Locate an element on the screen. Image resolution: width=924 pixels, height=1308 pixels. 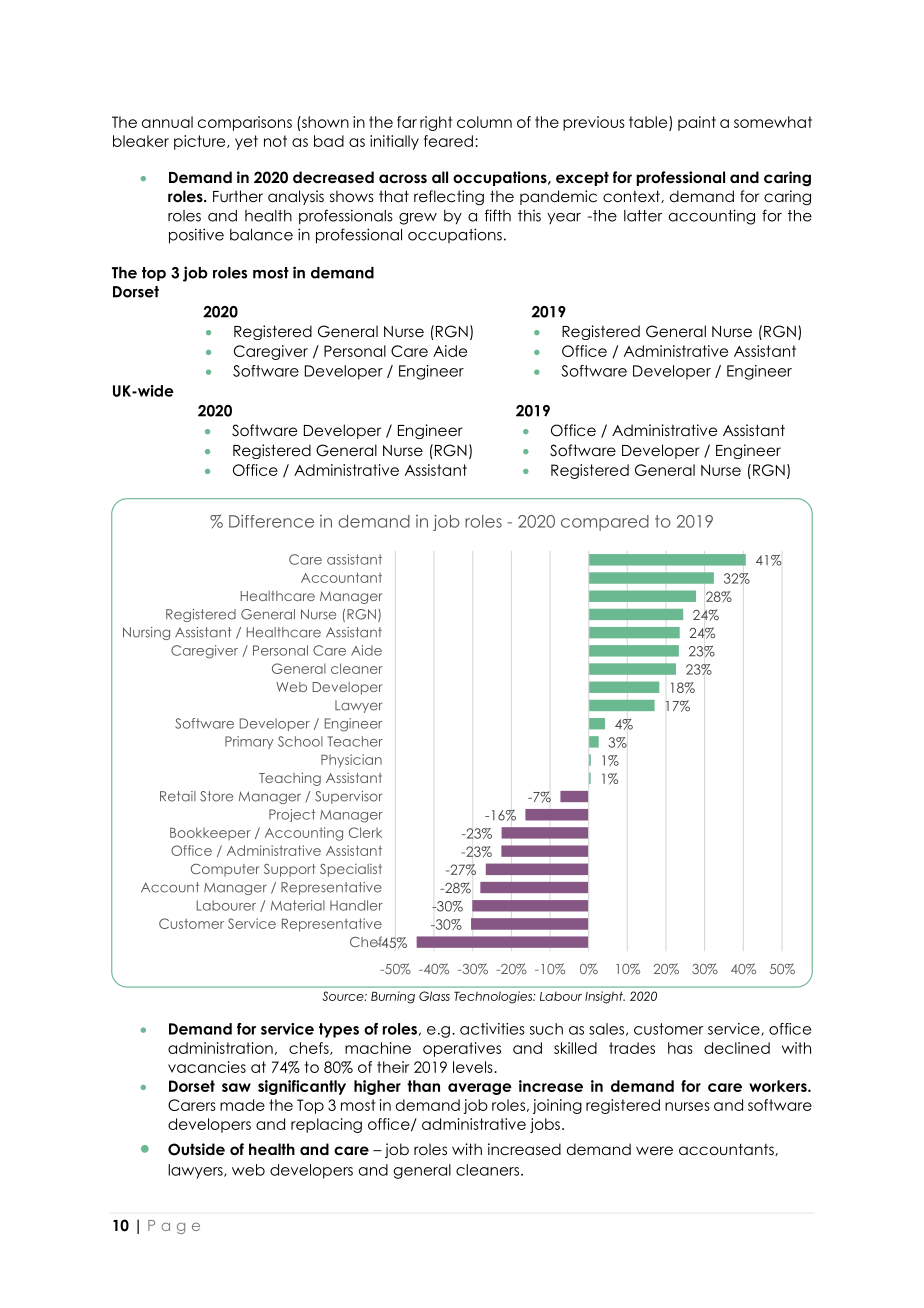
average is located at coordinates (480, 1089).
